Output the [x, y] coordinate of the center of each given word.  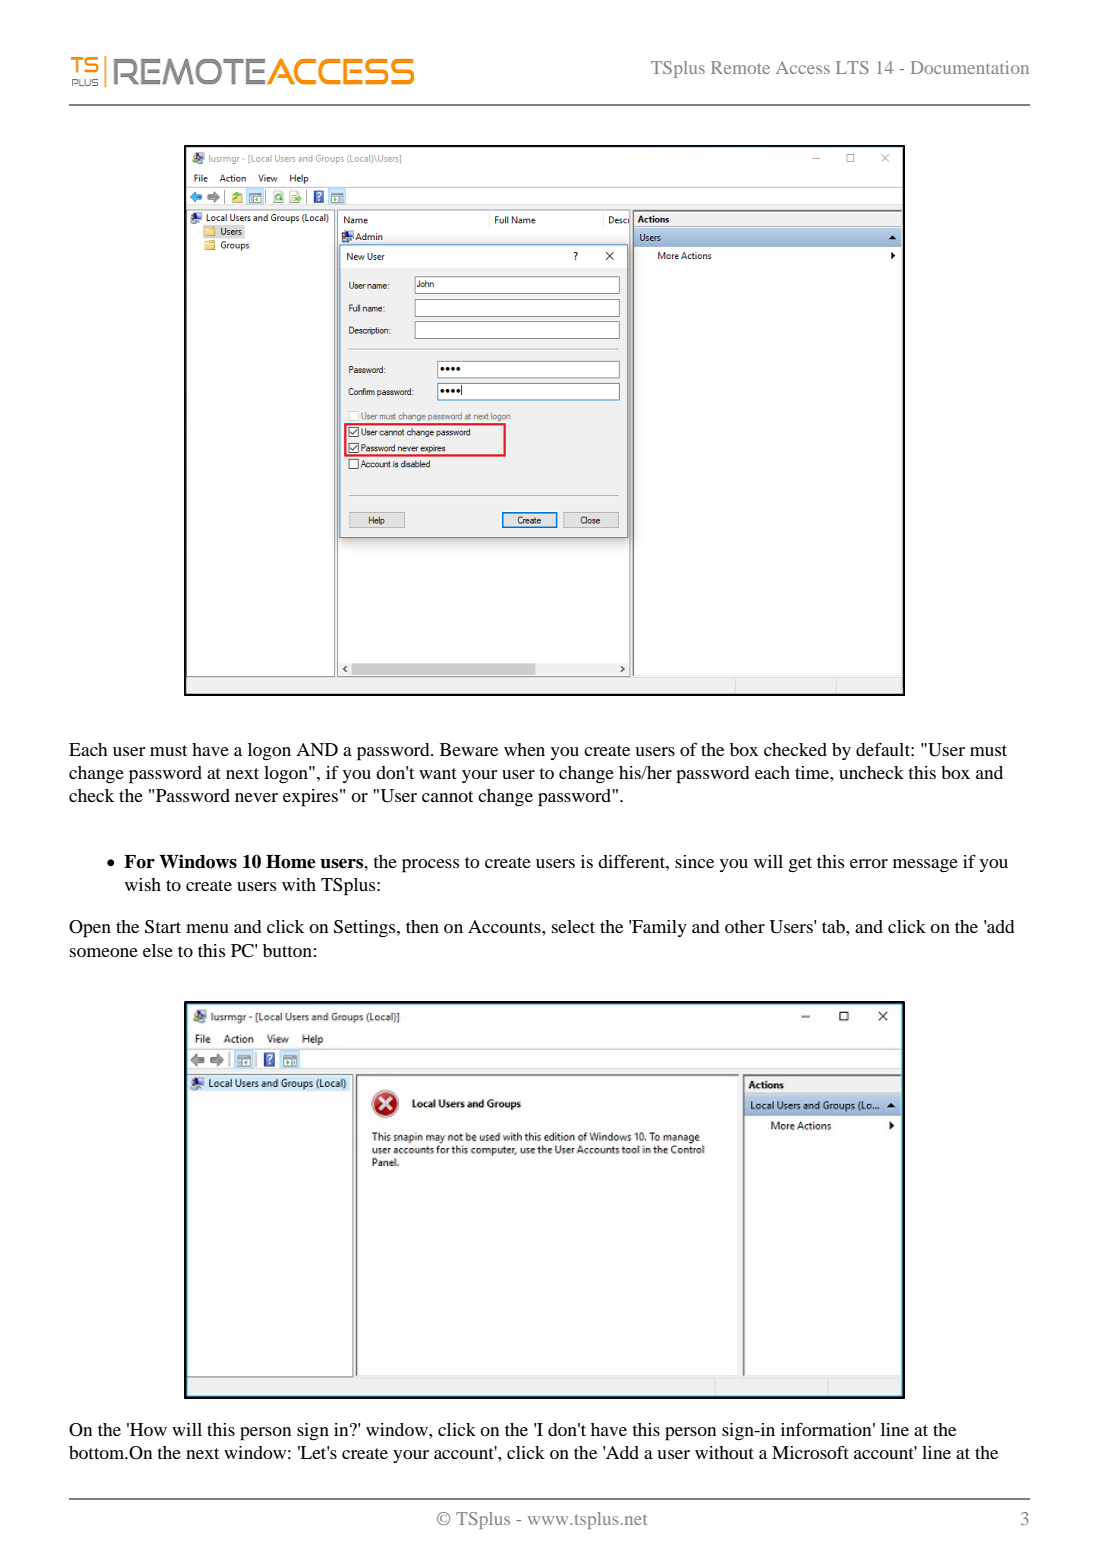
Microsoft [810, 1452]
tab [834, 926]
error [869, 863]
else [158, 950]
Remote [740, 67]
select [573, 926]
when [524, 749]
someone [104, 952]
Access [803, 67]
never [256, 797]
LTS [852, 67]
